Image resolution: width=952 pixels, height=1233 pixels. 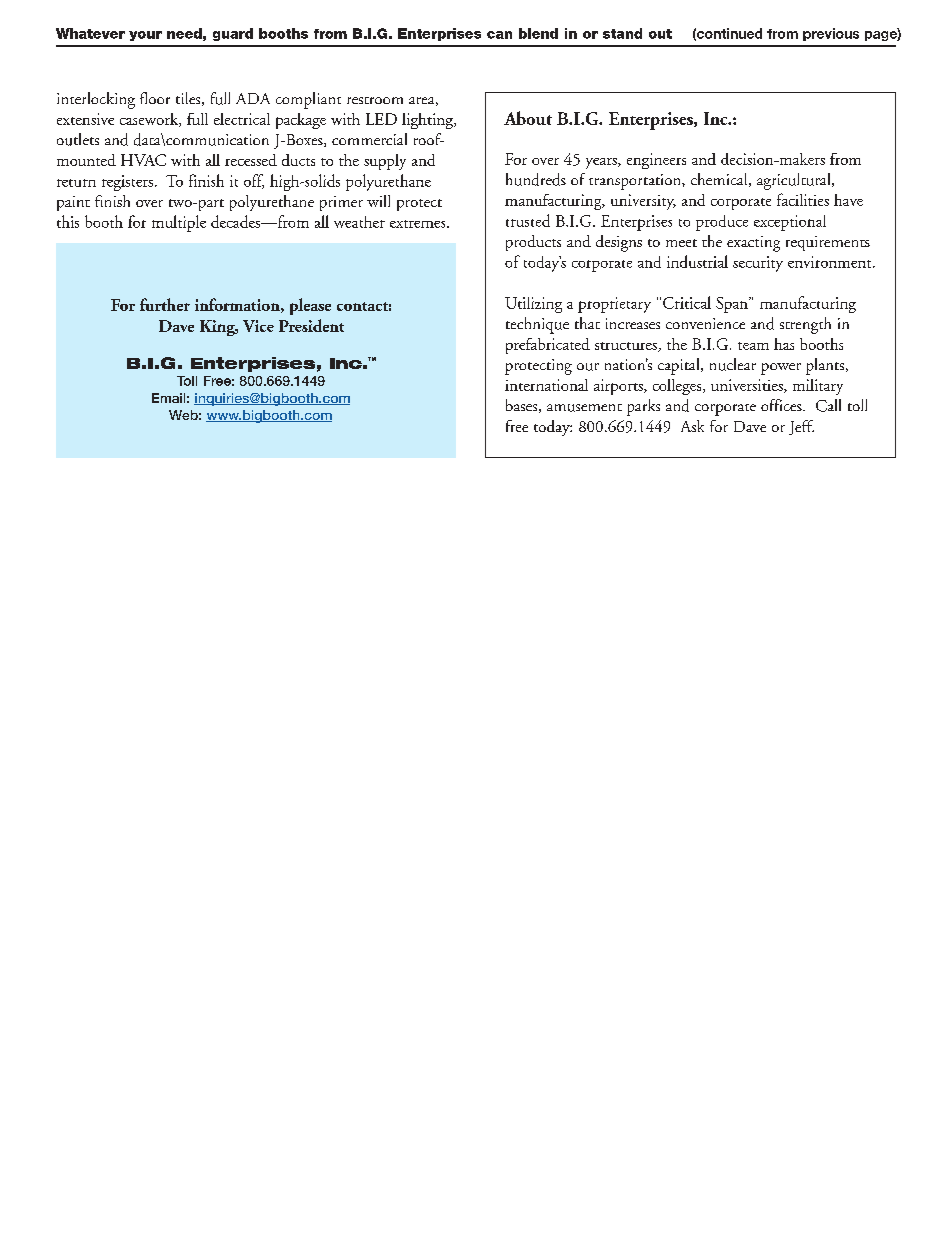 I want to click on team, so click(x=753, y=346).
